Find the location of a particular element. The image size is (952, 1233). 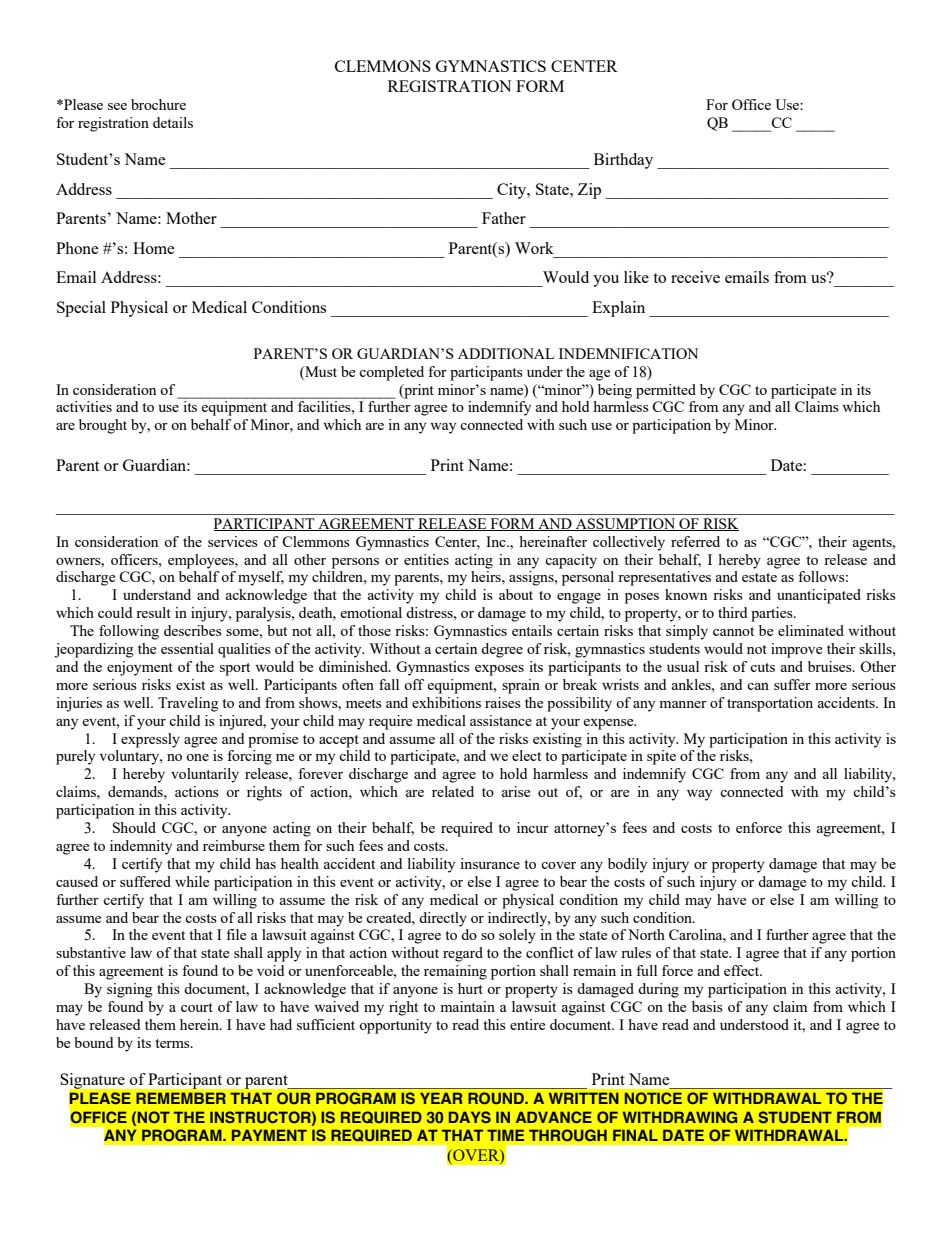

Father is located at coordinates (504, 218).
